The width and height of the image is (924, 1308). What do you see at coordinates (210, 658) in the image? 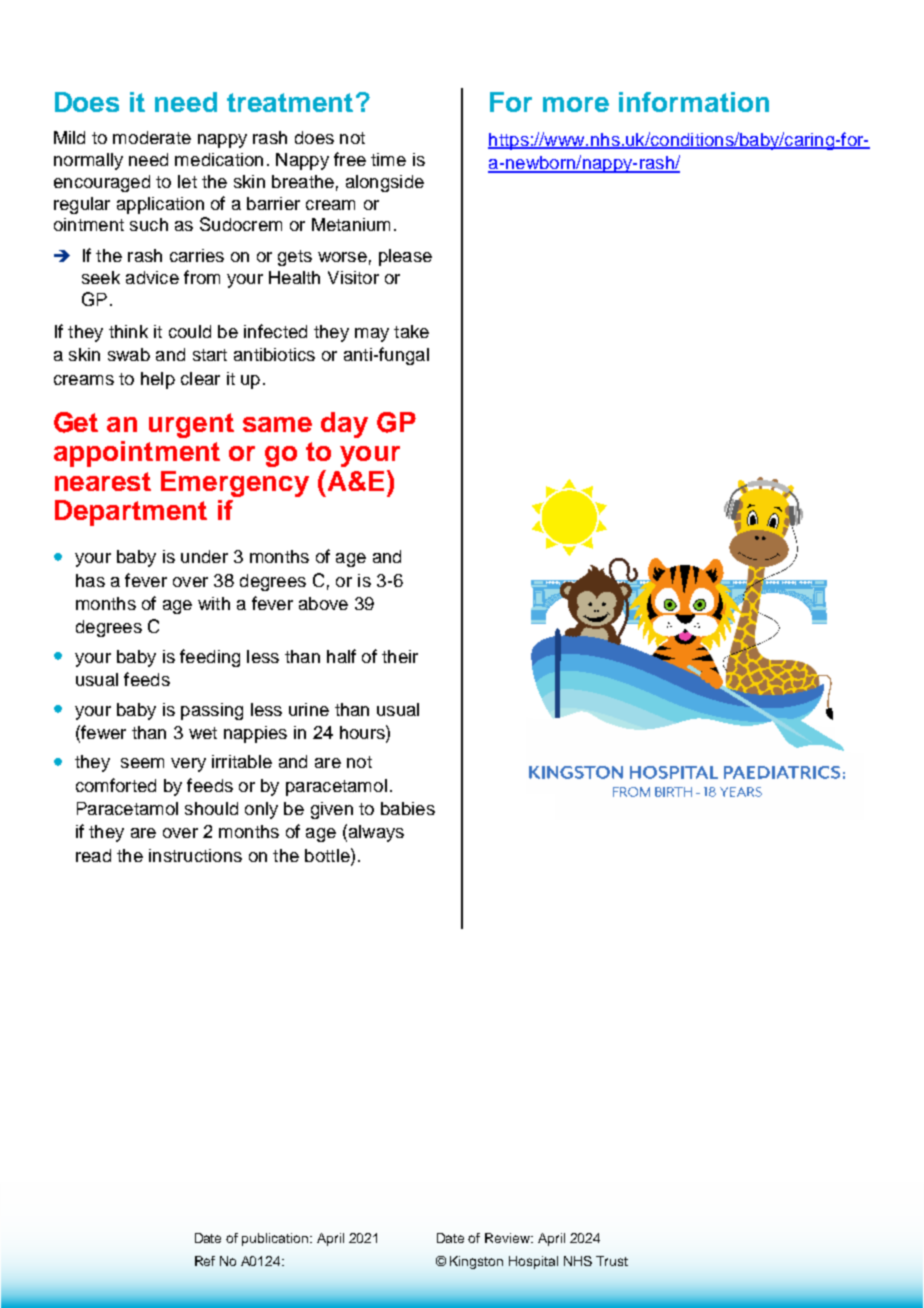
I see `feeding` at bounding box center [210, 658].
